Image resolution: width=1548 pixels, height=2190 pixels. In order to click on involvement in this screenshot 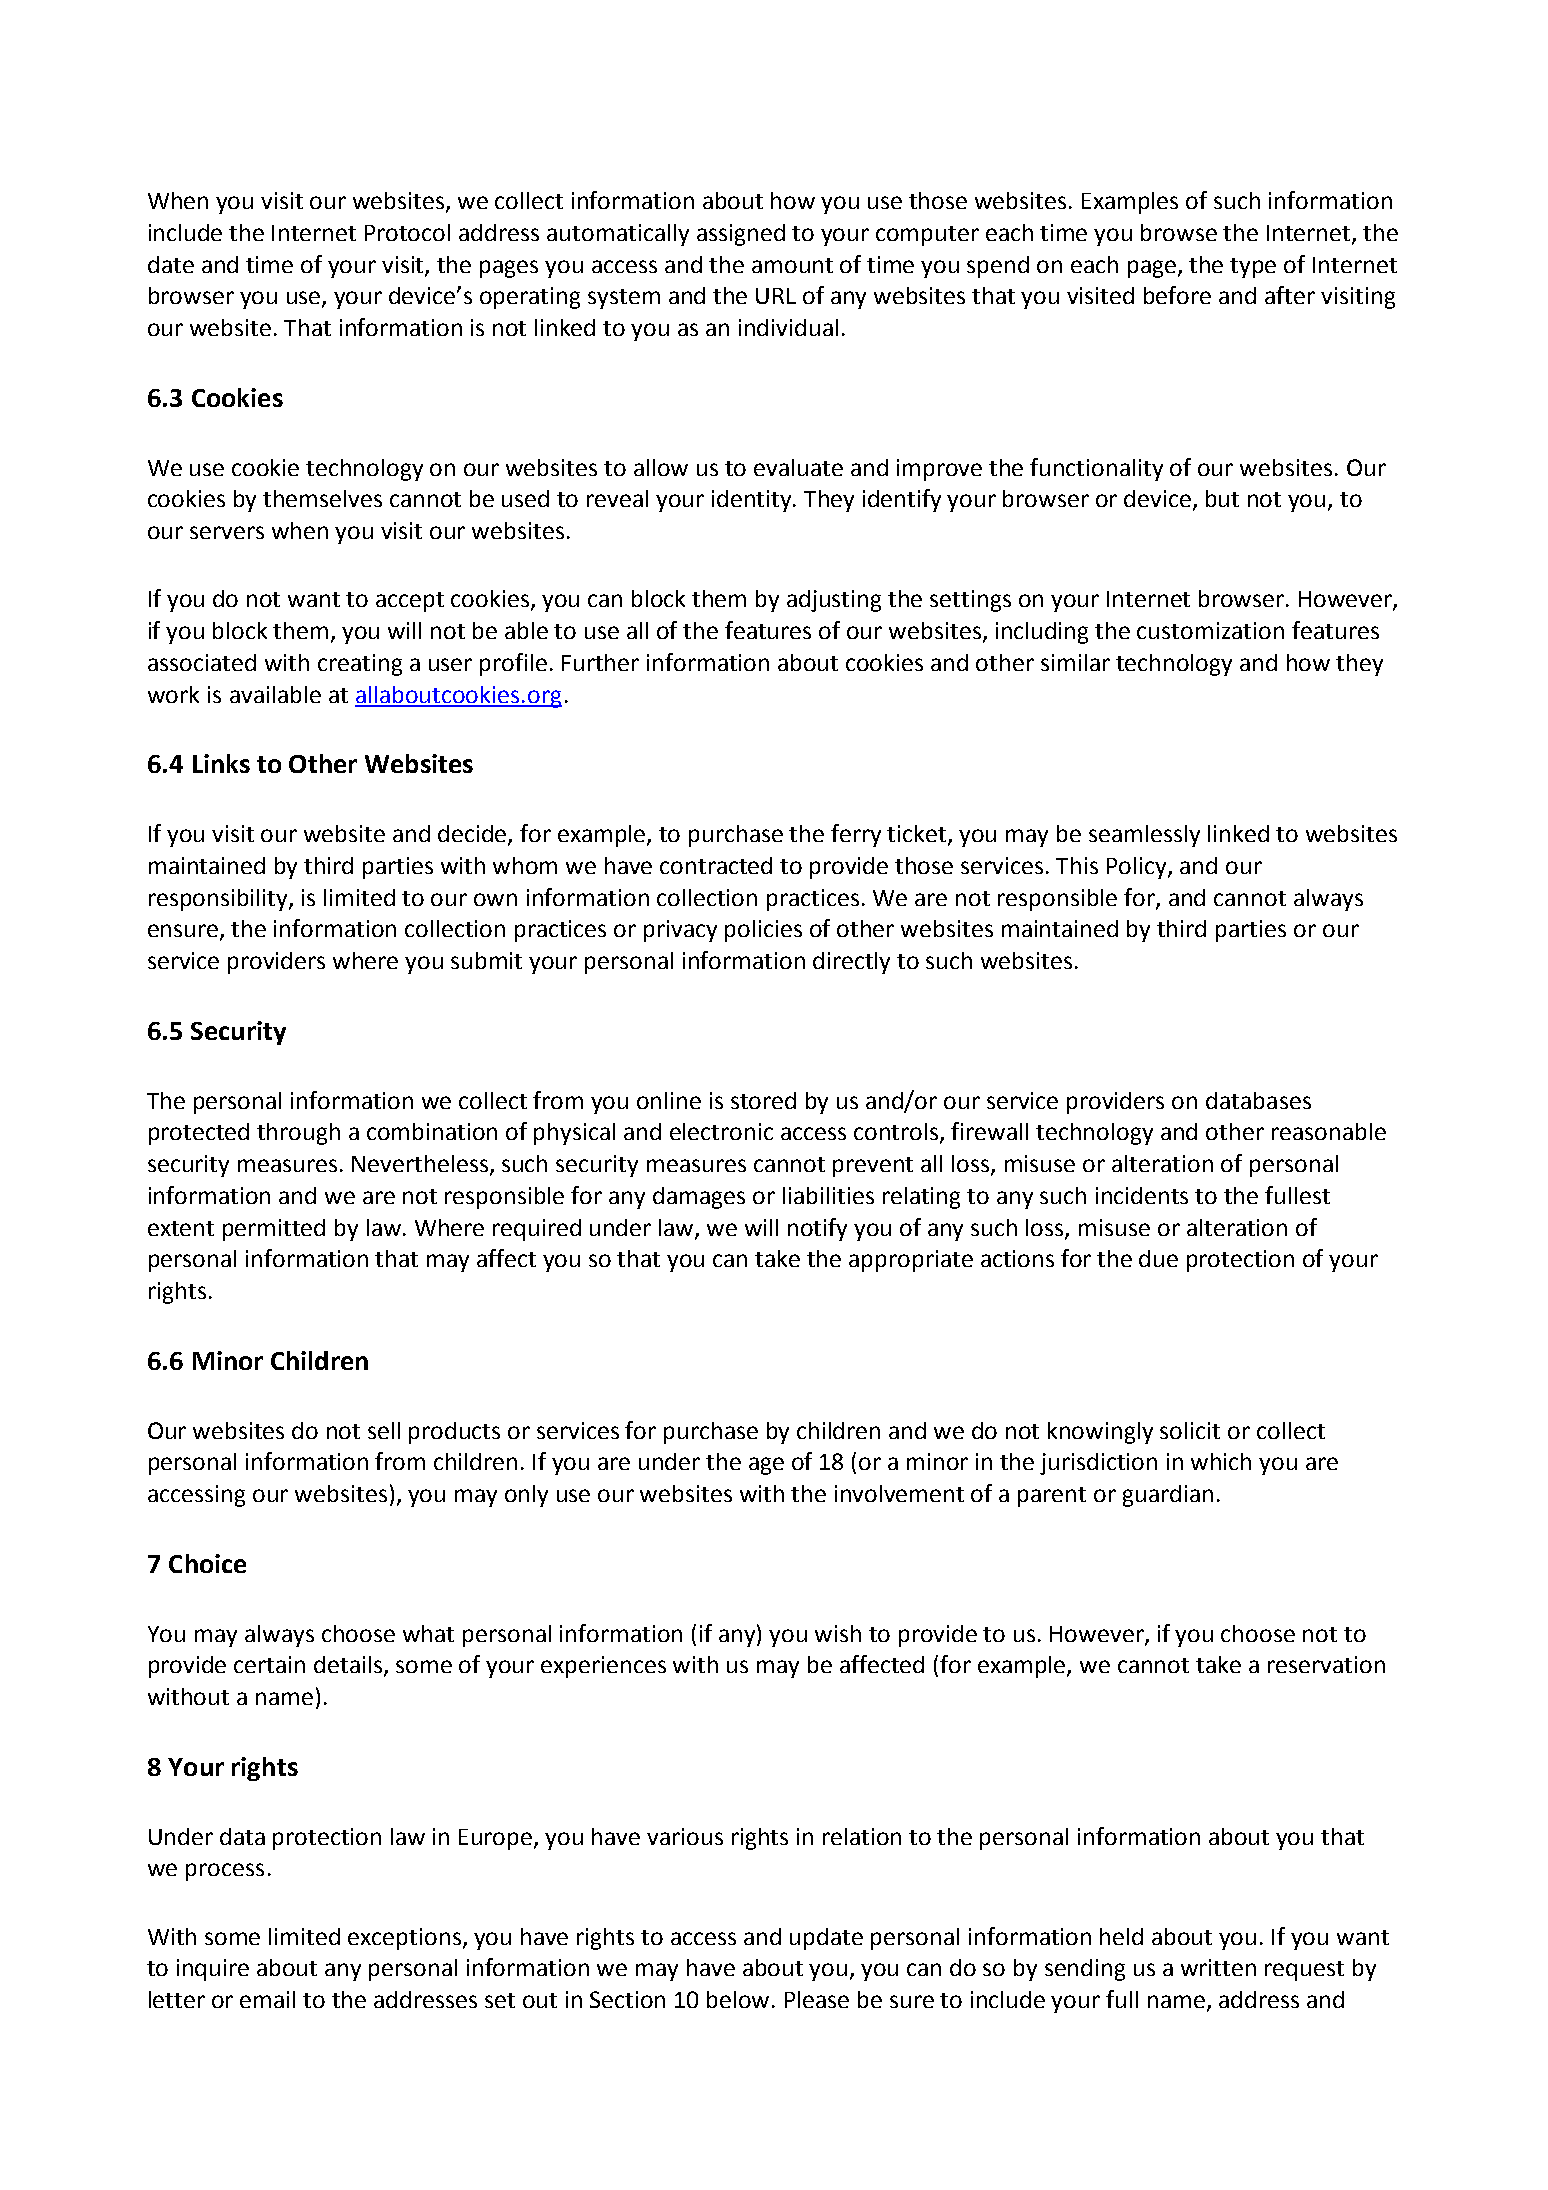, I will do `click(899, 1493)`.
